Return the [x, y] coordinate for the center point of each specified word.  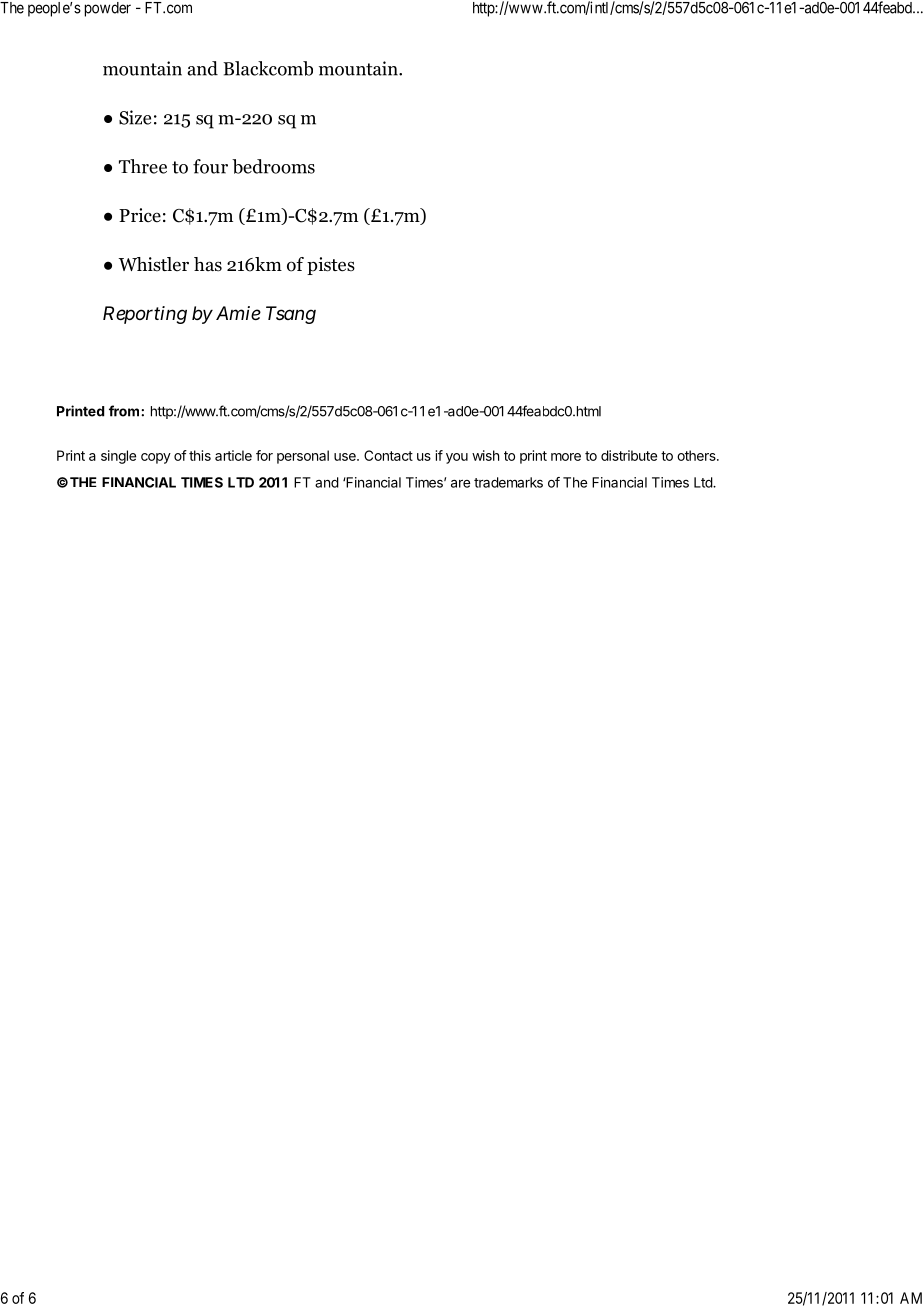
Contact [388, 455]
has [208, 264]
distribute [629, 455]
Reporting [145, 315]
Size [135, 117]
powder [108, 9]
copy [156, 458]
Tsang [291, 315]
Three [143, 166]
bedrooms [273, 166]
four [210, 166]
